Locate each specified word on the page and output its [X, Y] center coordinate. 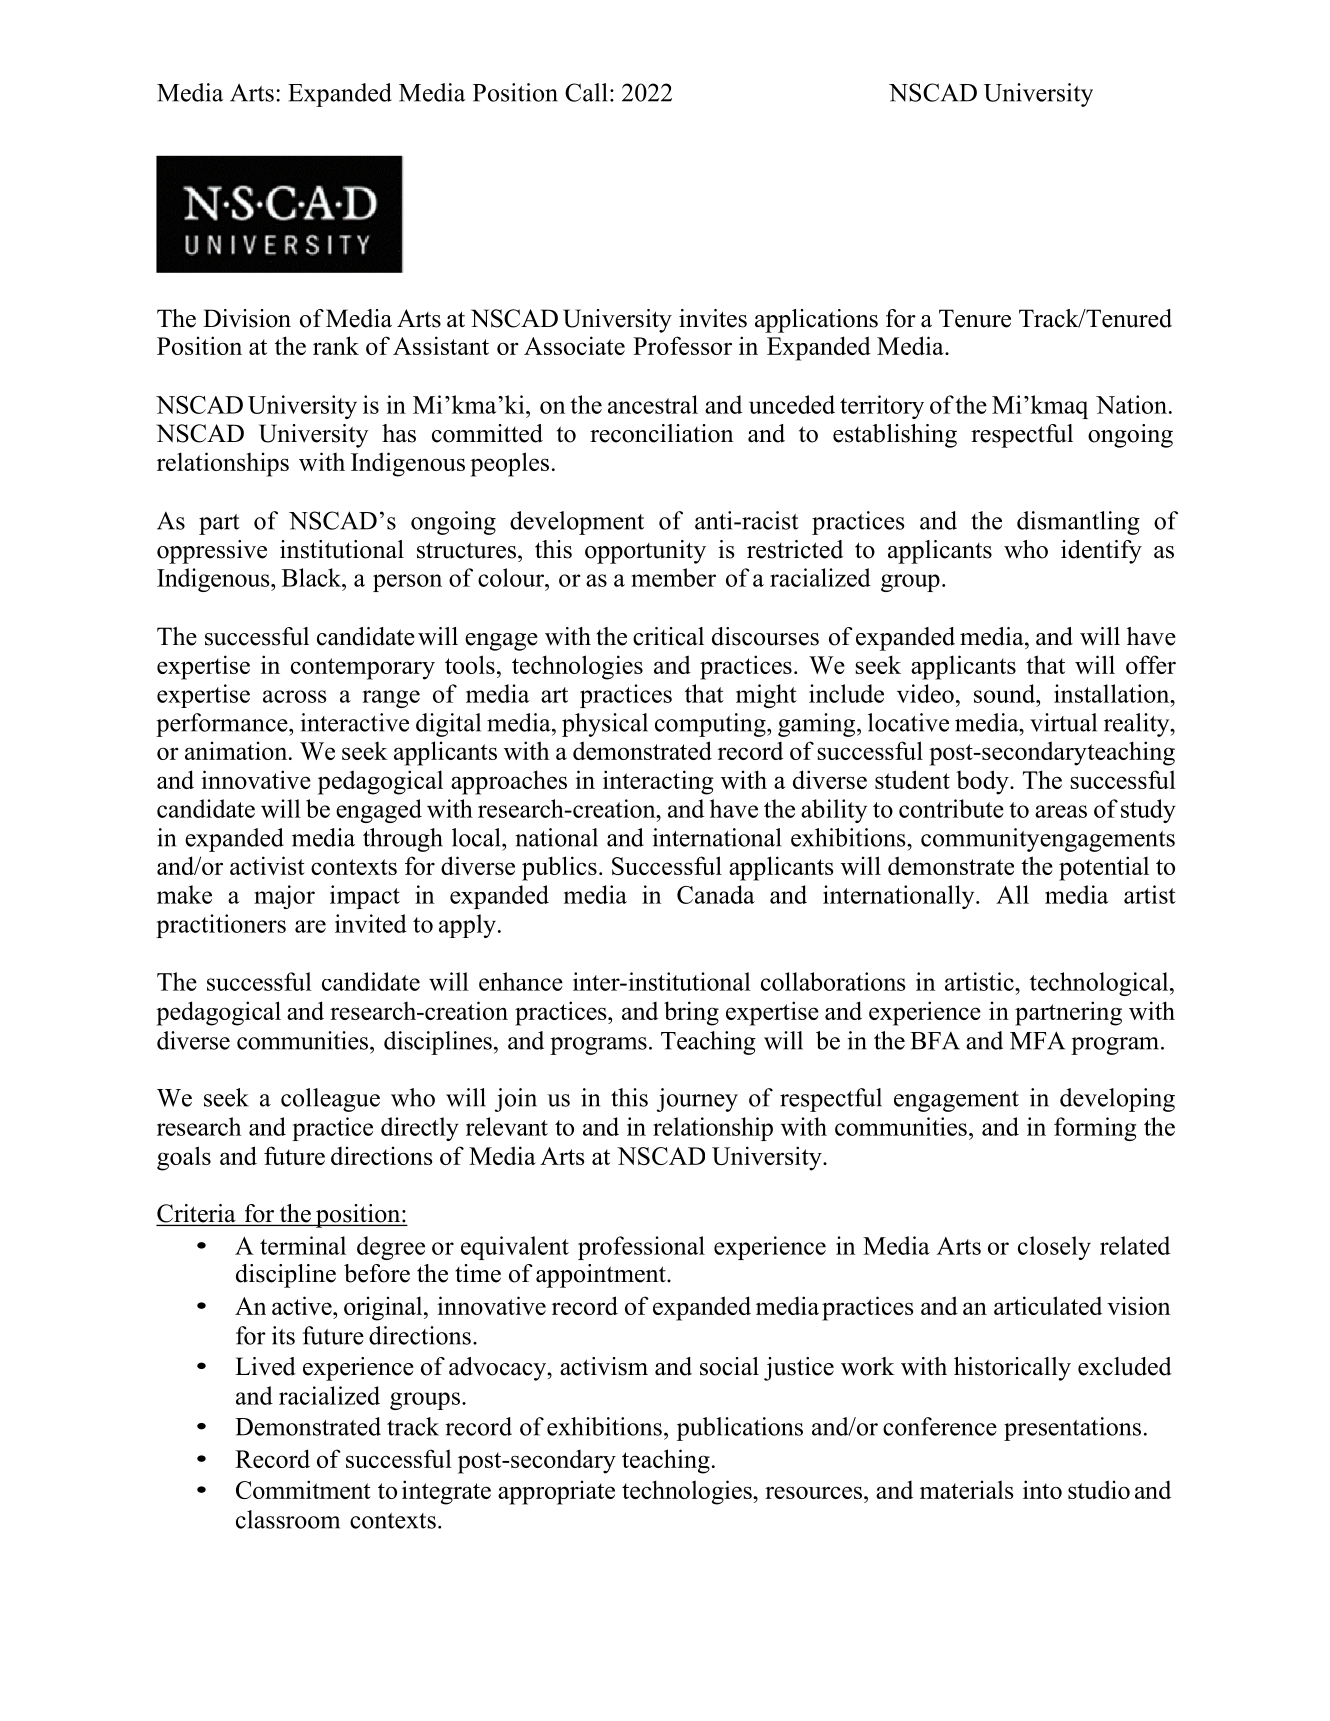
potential [1104, 868]
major [284, 897]
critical [668, 636]
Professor [682, 345]
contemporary [363, 669]
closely [1054, 1248]
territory [882, 407]
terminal [303, 1245]
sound [1006, 693]
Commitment [303, 1489]
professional [641, 1248]
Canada [716, 894]
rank [336, 345]
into [1042, 1489]
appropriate [556, 1492]
